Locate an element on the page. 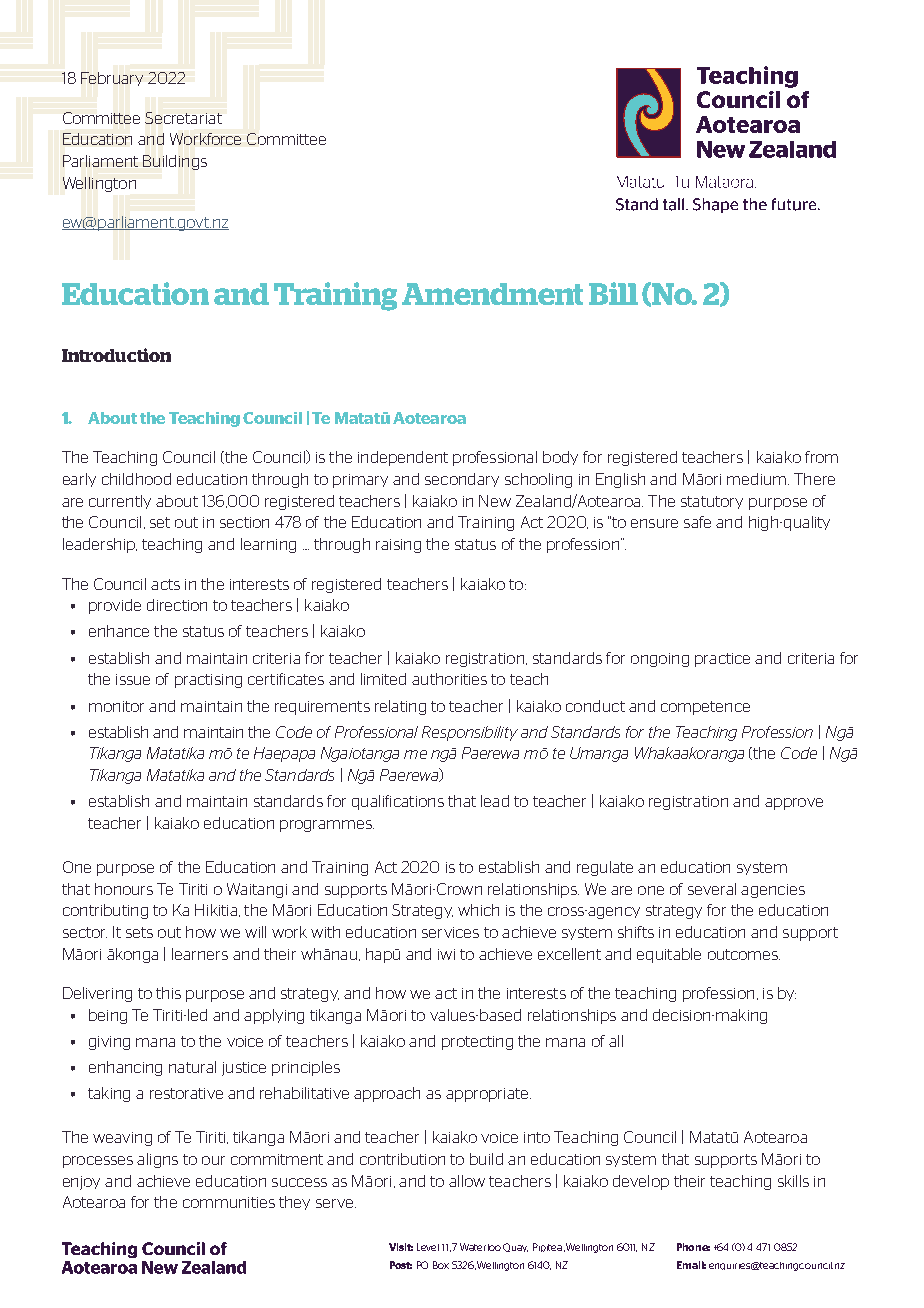 This image has height=1308, width=924. communities is located at coordinates (229, 1202).
